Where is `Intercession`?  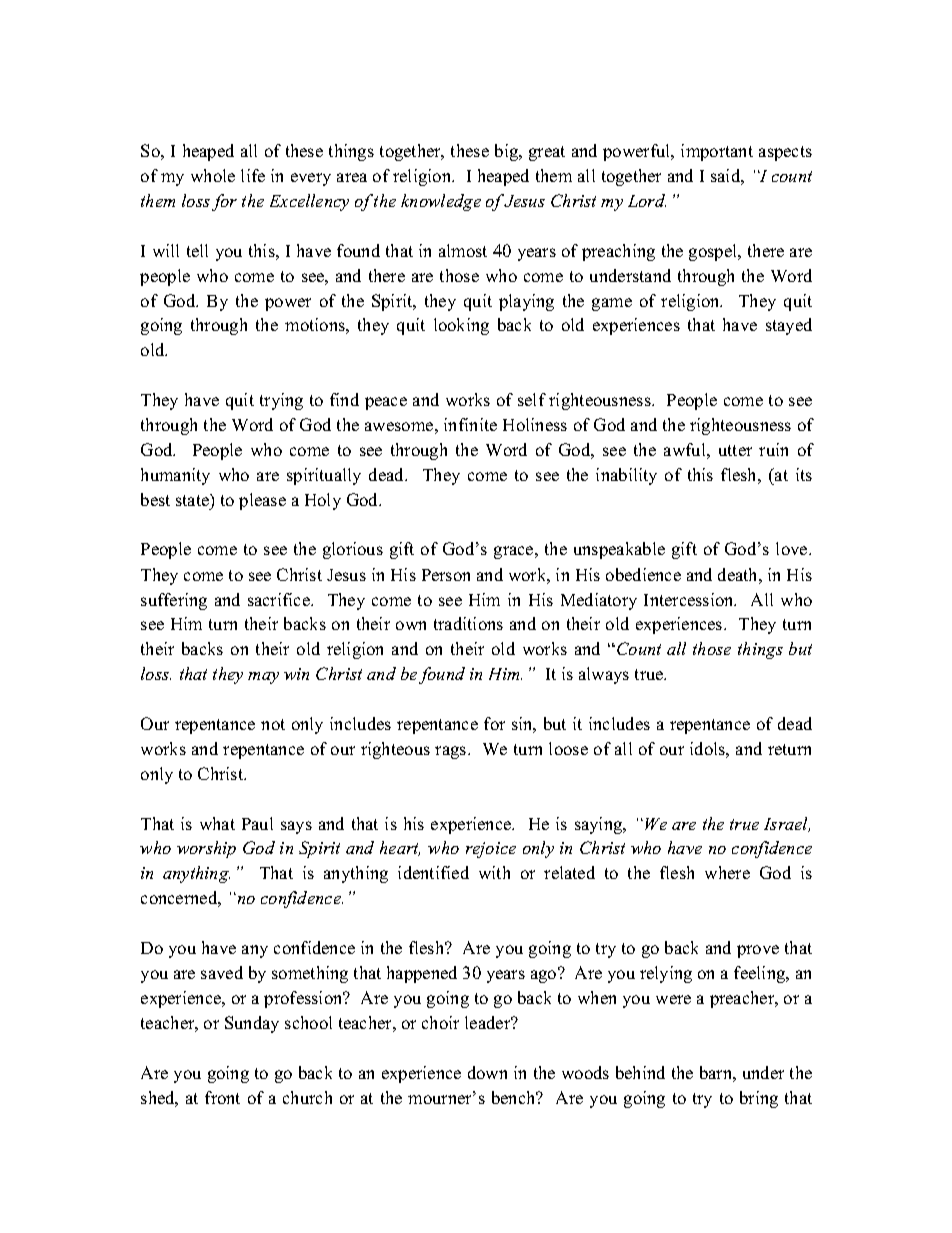
Intercession is located at coordinates (690, 599).
